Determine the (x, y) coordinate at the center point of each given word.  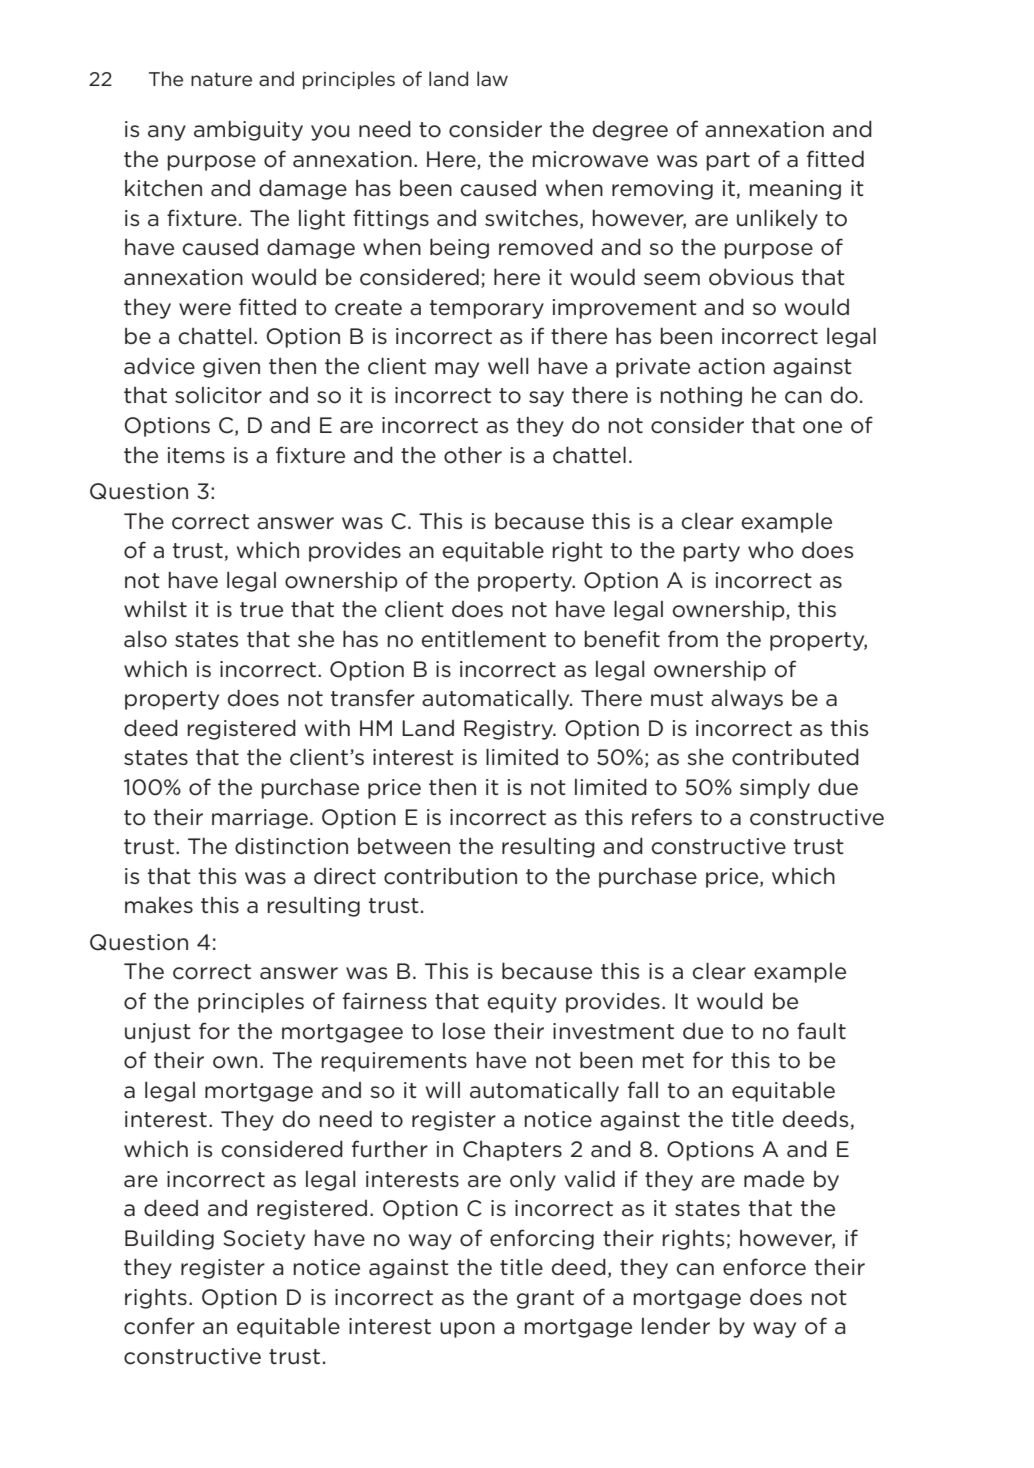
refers (662, 817)
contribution (450, 876)
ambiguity (248, 131)
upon (467, 1330)
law (492, 78)
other (473, 455)
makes (159, 905)
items (196, 455)
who (771, 550)
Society (264, 1240)
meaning (795, 190)
